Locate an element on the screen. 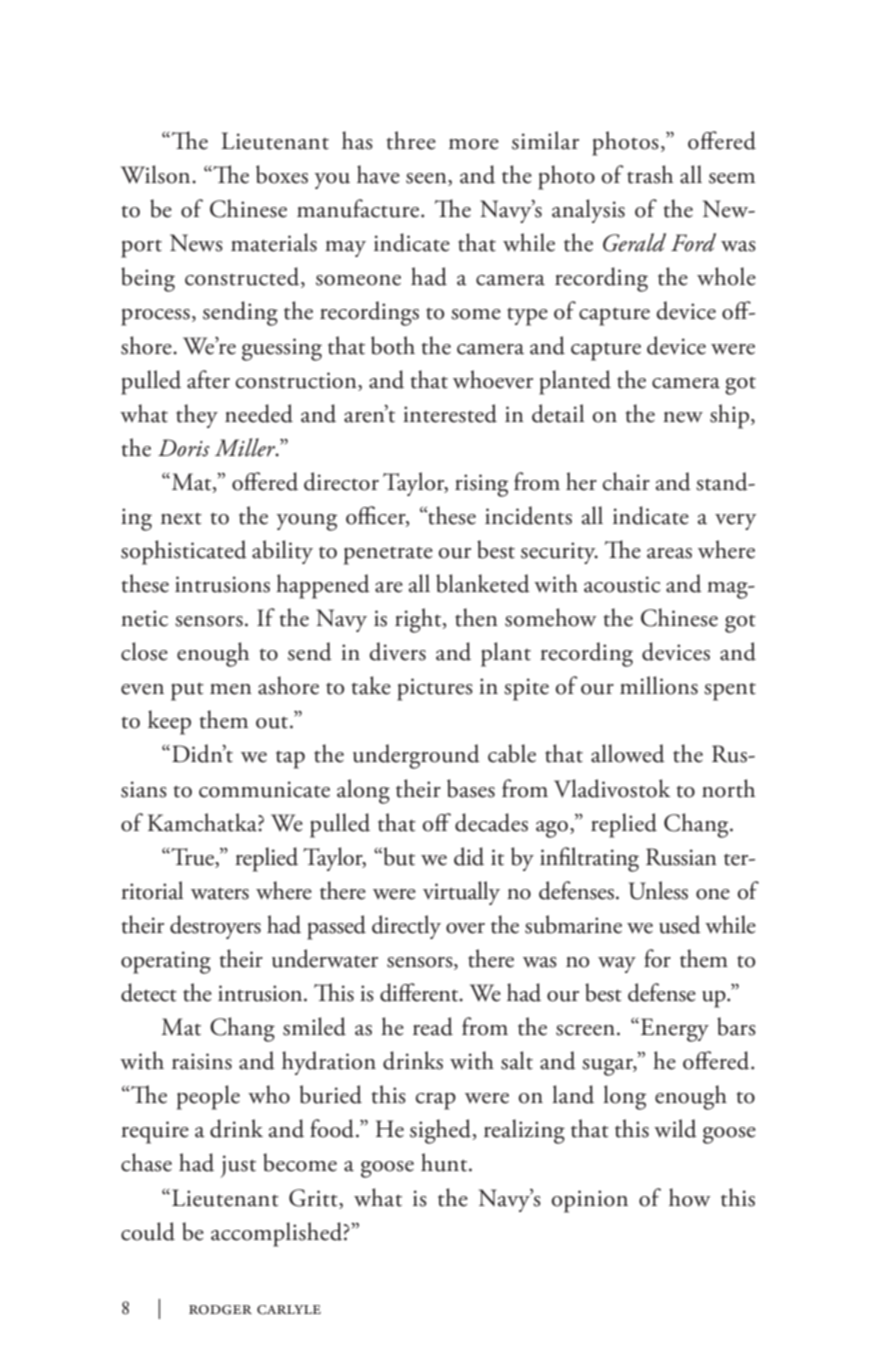 The height and width of the screenshot is (1372, 887). sophisticated is located at coordinates (184, 552).
